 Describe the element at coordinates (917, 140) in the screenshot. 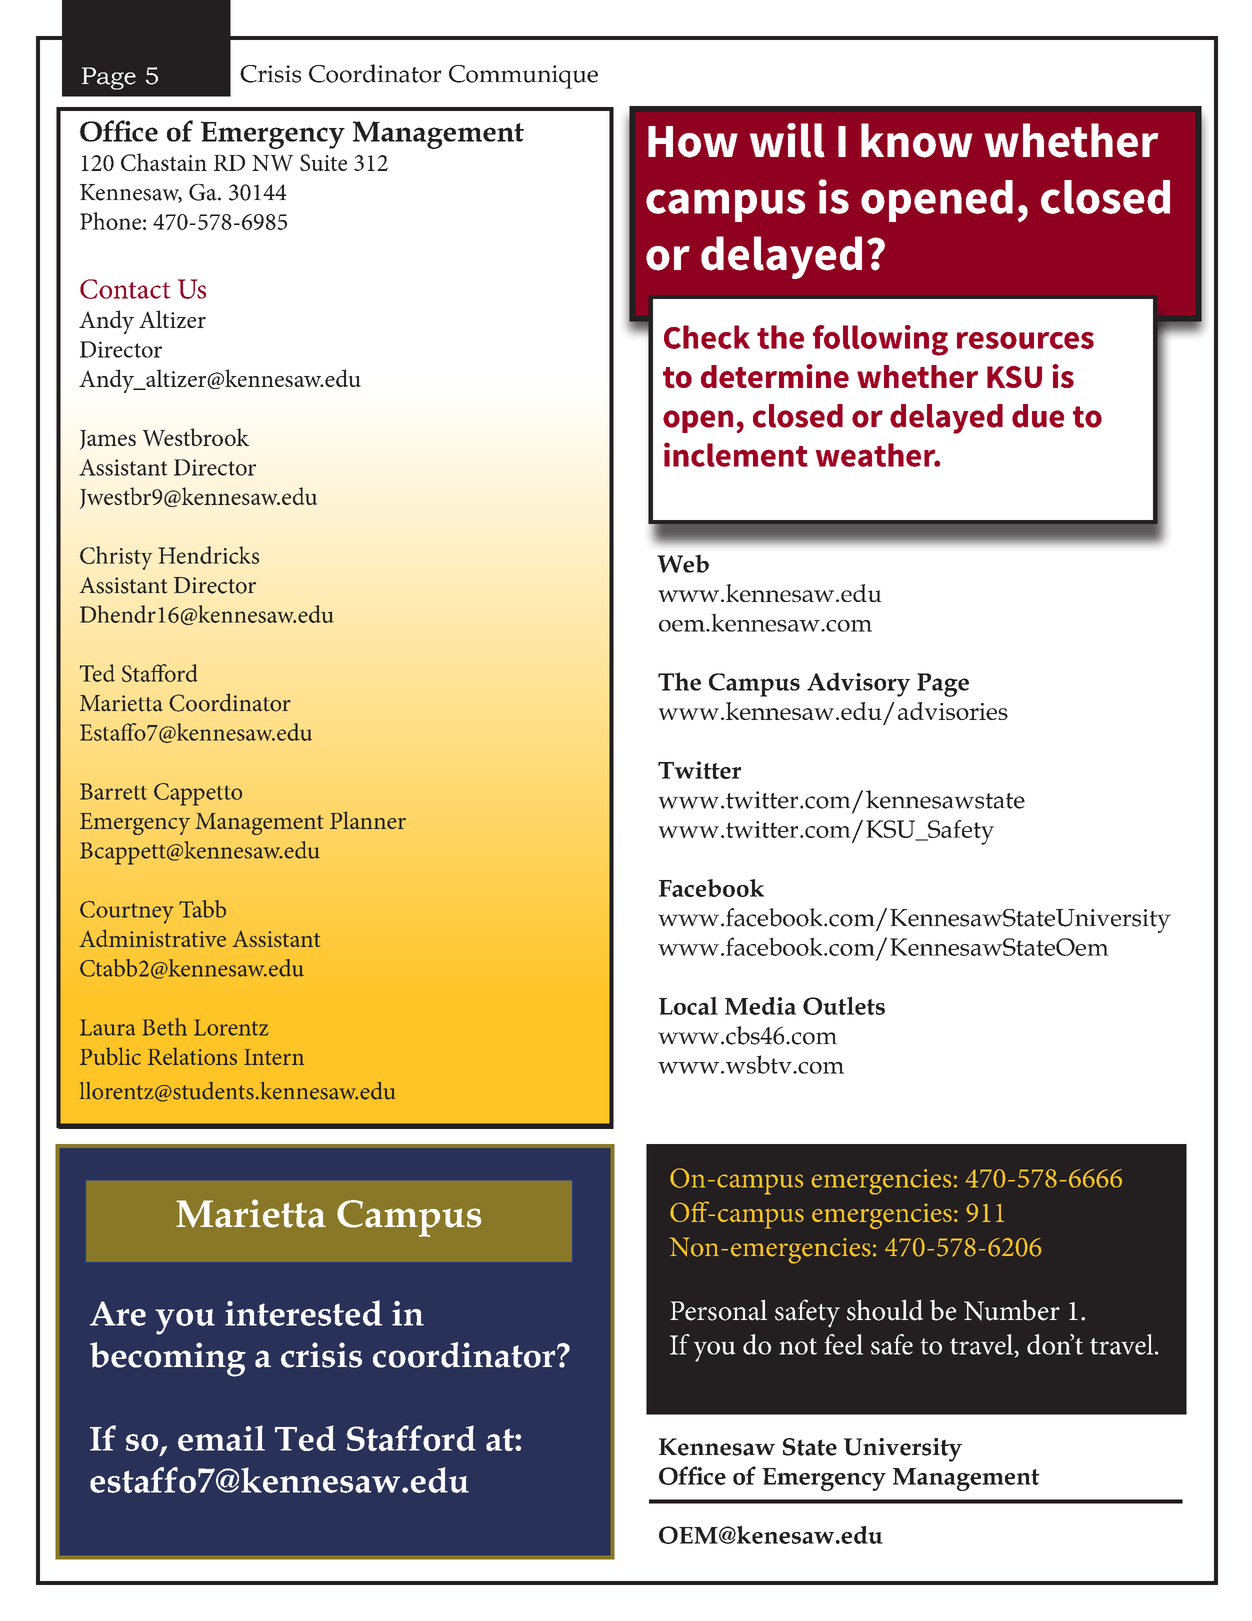

I see `know` at that location.
